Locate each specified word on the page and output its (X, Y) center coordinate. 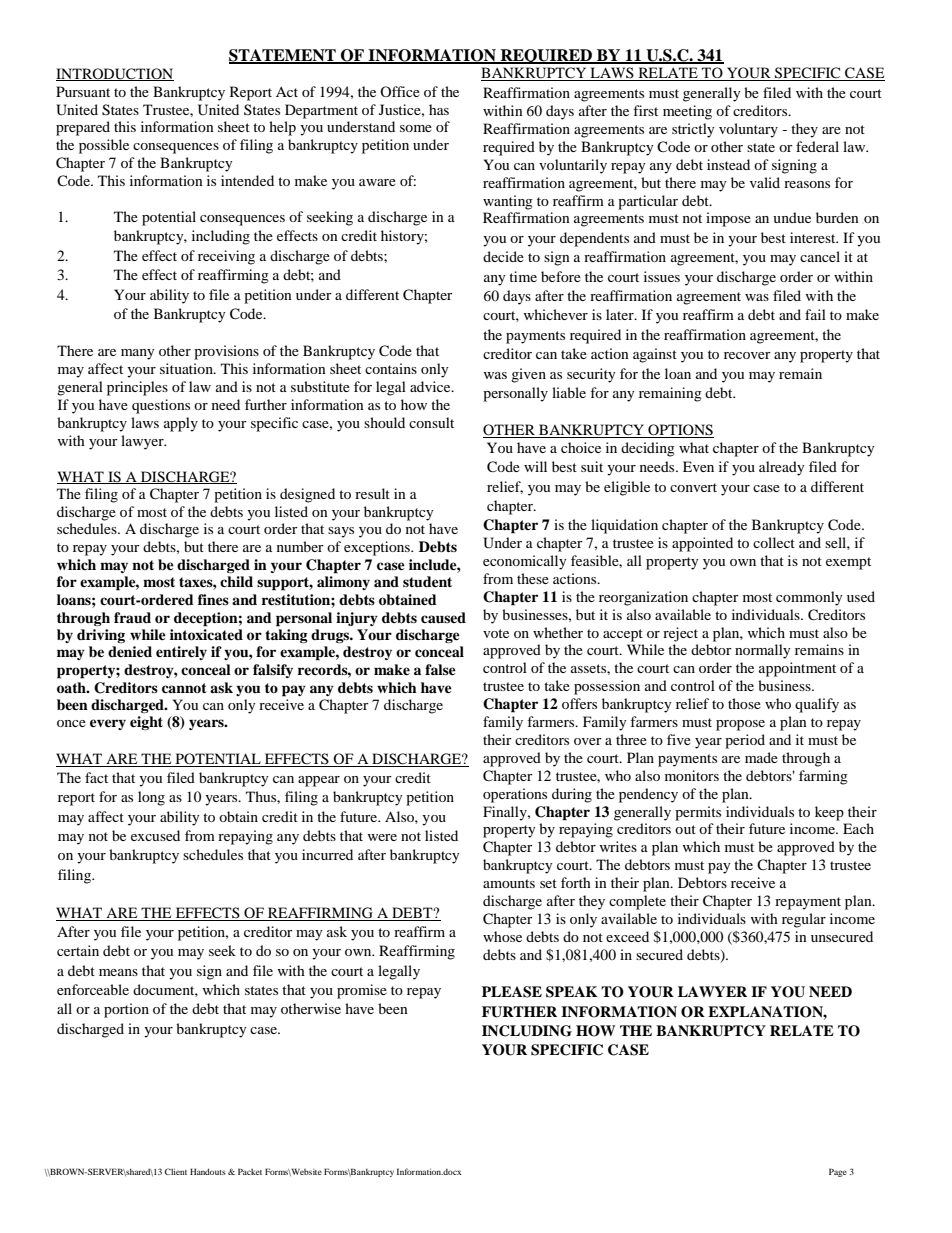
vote (496, 633)
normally (763, 651)
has (439, 109)
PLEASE (512, 992)
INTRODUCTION (115, 74)
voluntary (748, 130)
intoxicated (206, 635)
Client (176, 1171)
